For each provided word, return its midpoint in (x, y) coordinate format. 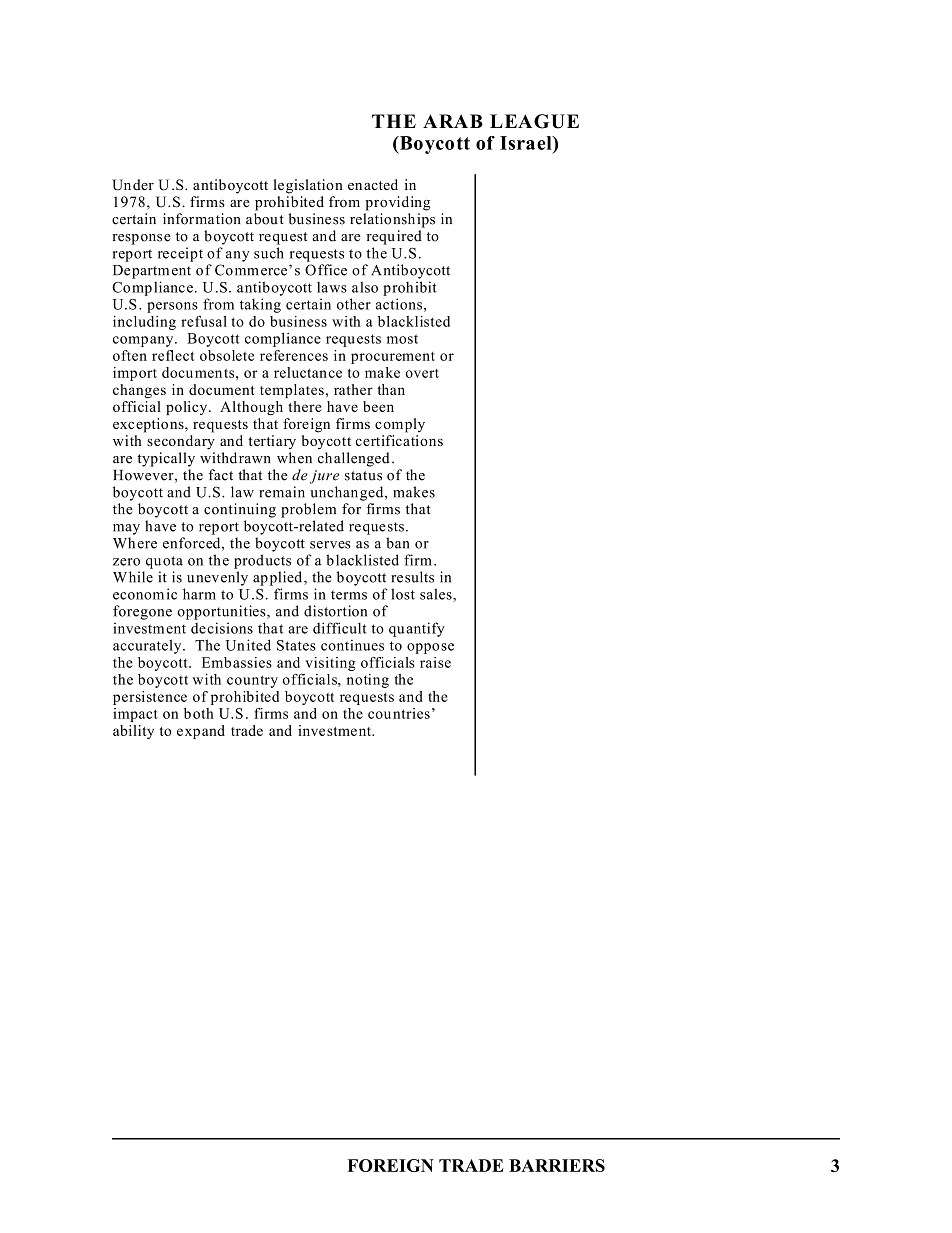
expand (201, 732)
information (202, 219)
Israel (527, 143)
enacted (373, 184)
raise (435, 662)
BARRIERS (557, 1165)
